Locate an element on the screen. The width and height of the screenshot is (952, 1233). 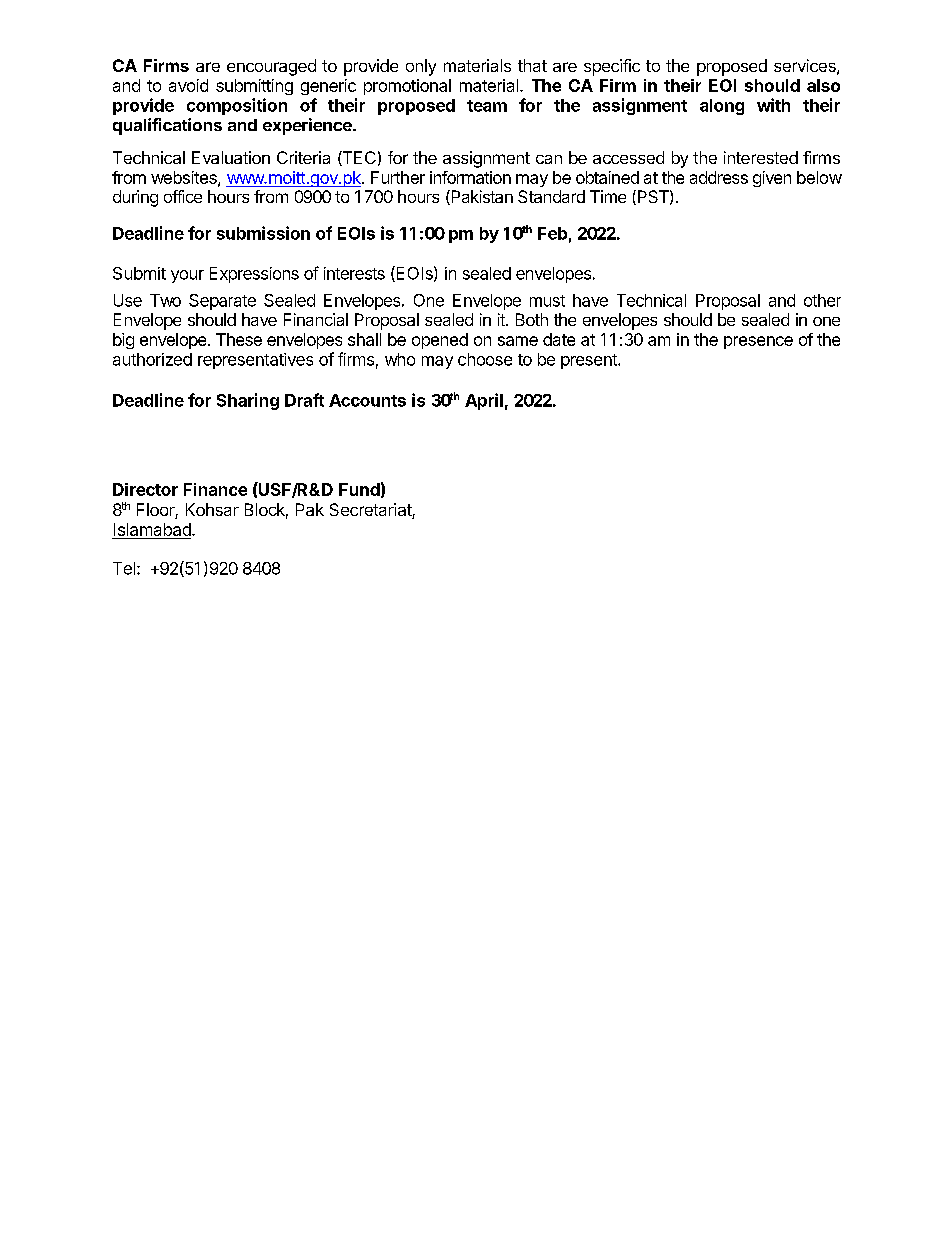
date is located at coordinates (559, 339).
